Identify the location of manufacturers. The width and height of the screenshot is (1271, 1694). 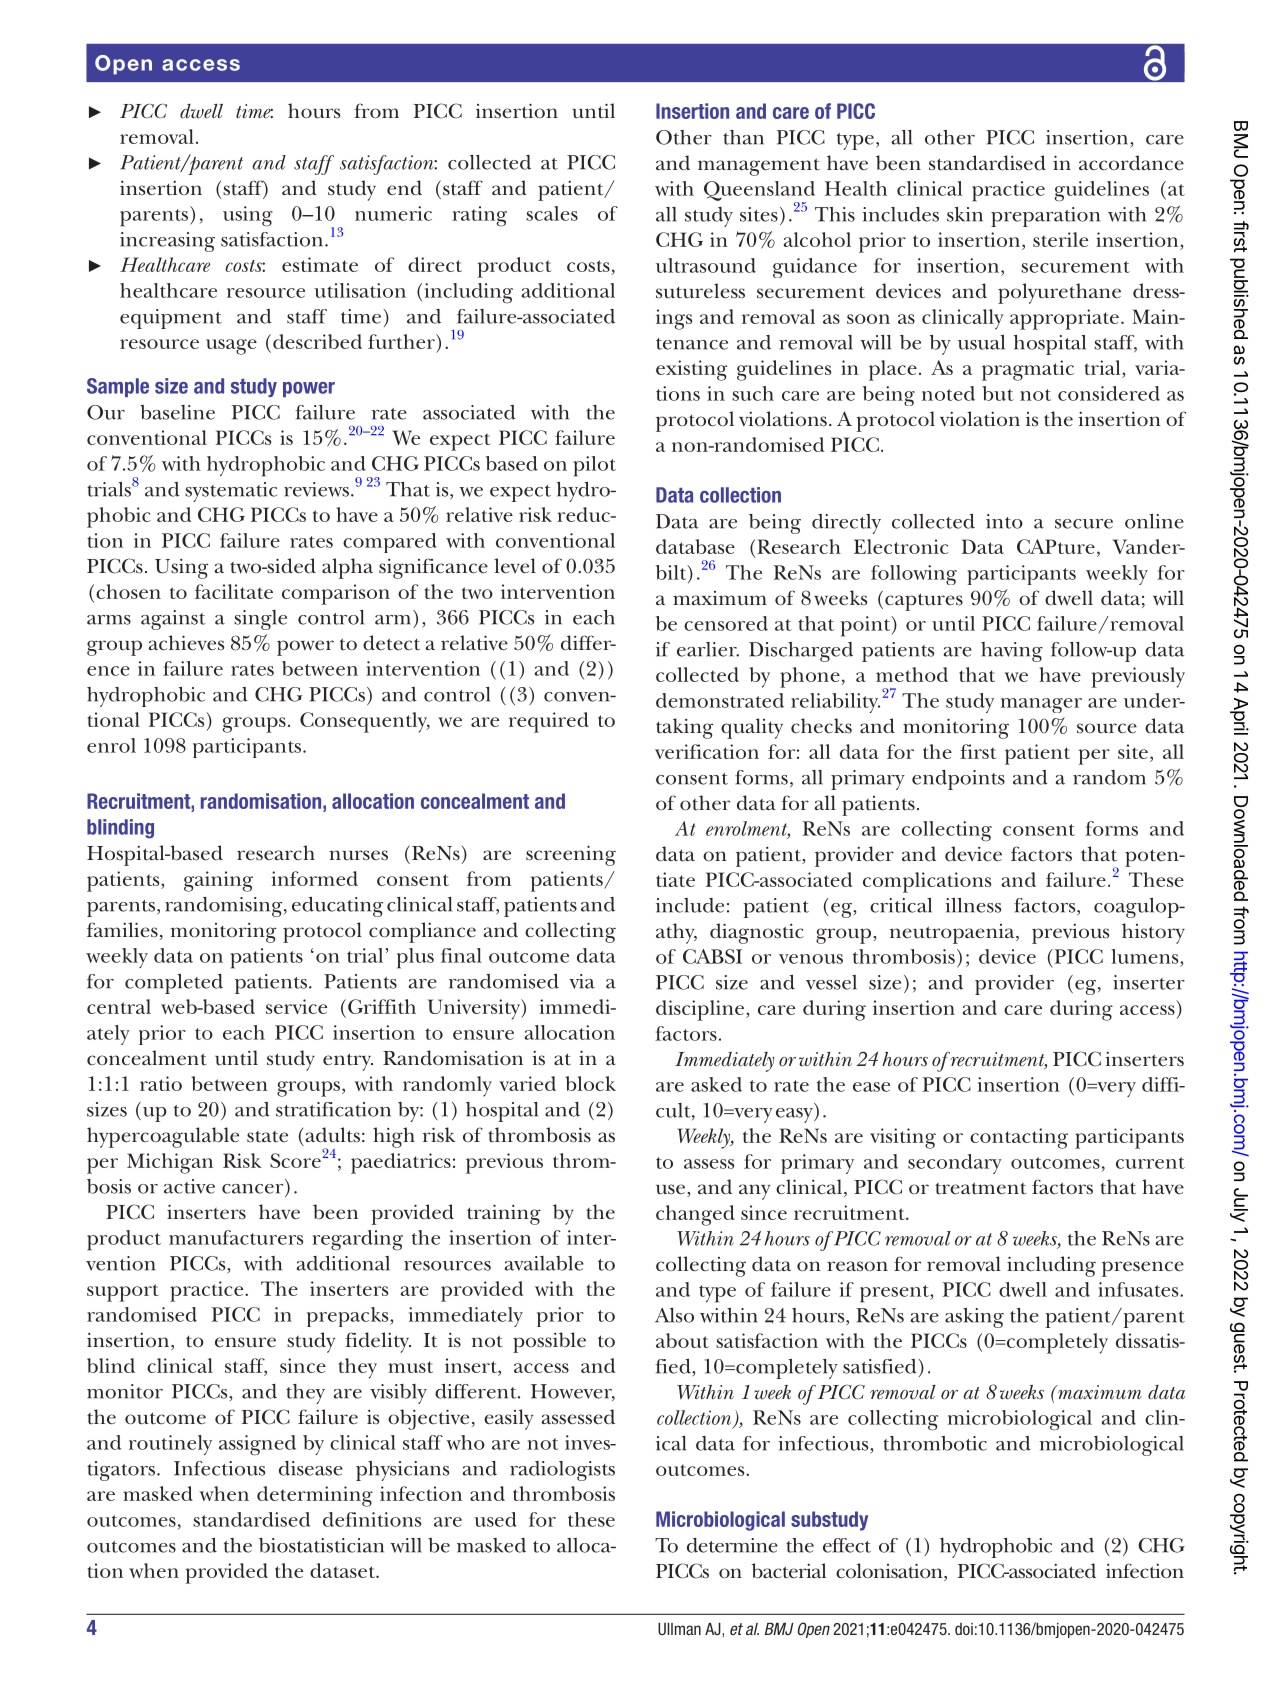
(236, 1237).
